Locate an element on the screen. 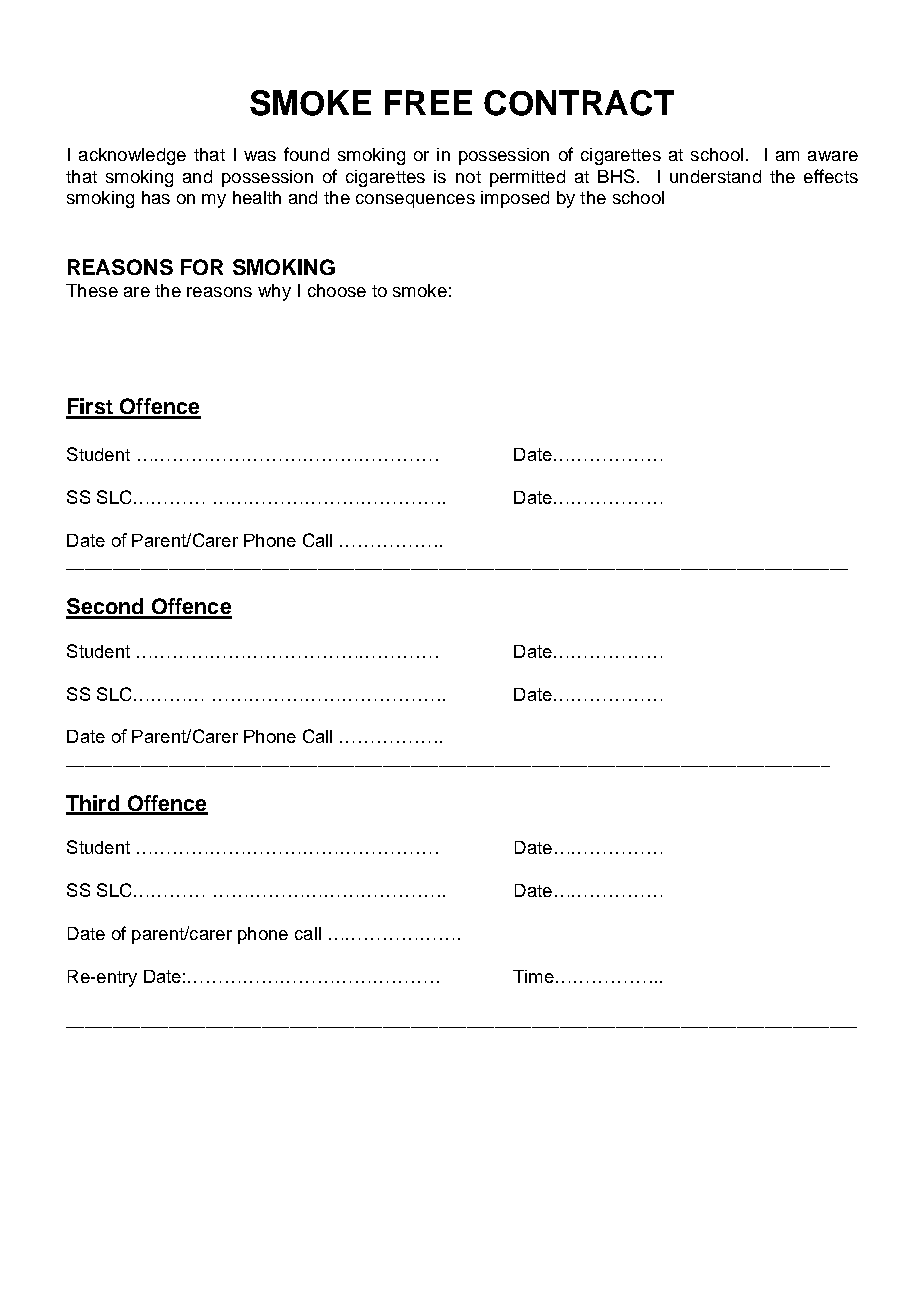 The width and height of the screenshot is (924, 1308). acknowledge is located at coordinates (132, 156).
